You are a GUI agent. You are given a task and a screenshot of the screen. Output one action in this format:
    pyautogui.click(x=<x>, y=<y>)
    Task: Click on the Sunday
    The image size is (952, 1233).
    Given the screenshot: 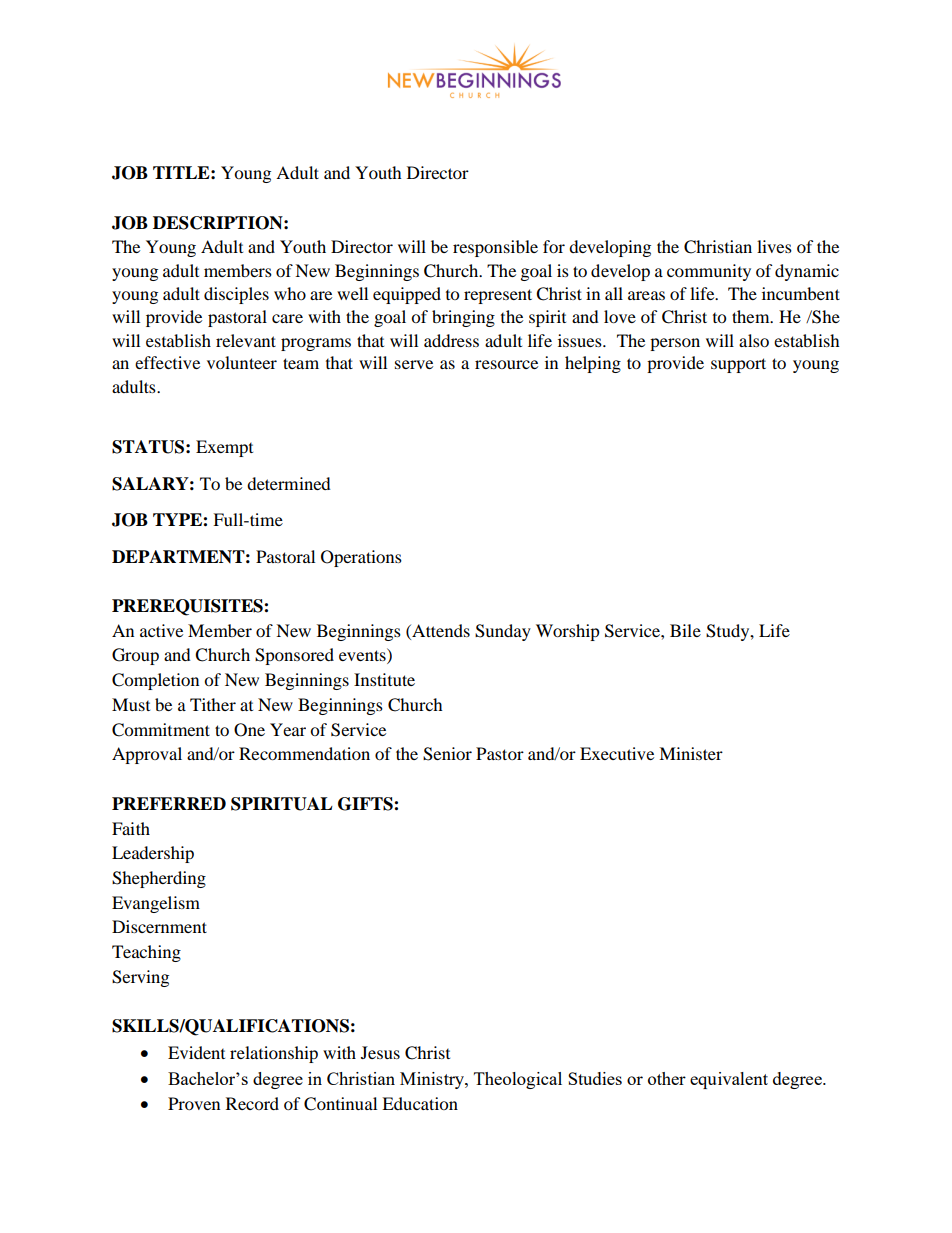 What is the action you would take?
    pyautogui.click(x=503, y=632)
